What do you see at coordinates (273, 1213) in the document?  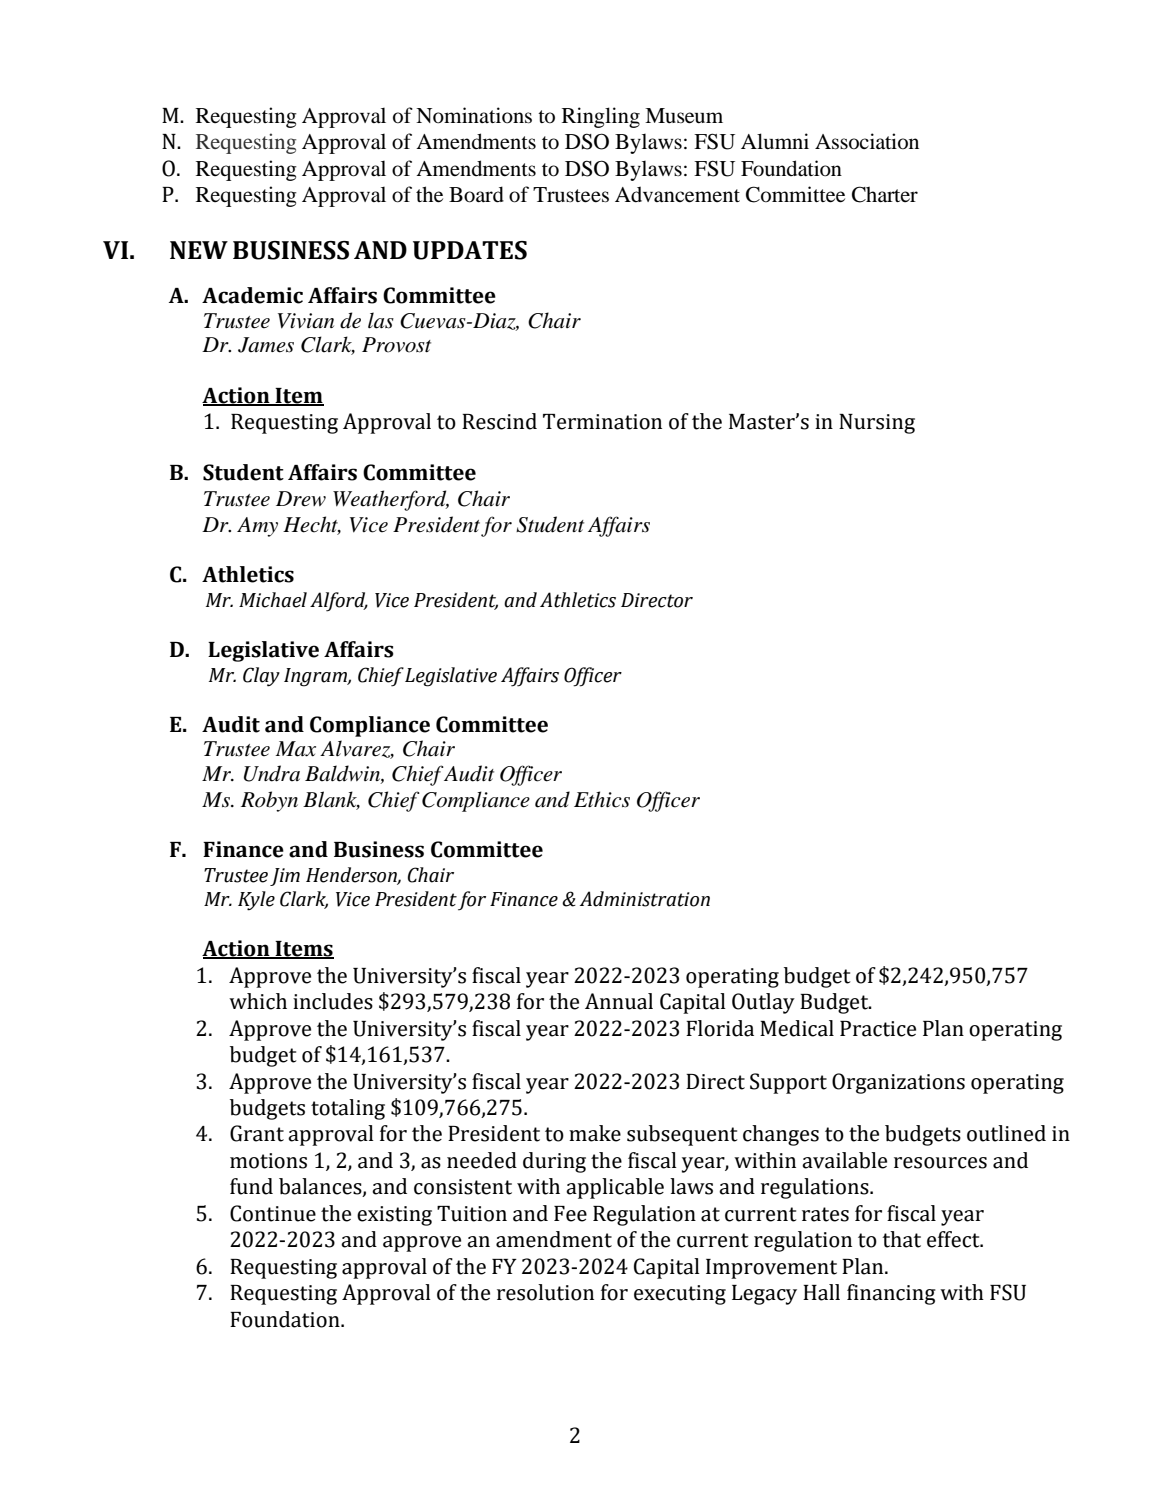 I see `Continue` at bounding box center [273, 1213].
